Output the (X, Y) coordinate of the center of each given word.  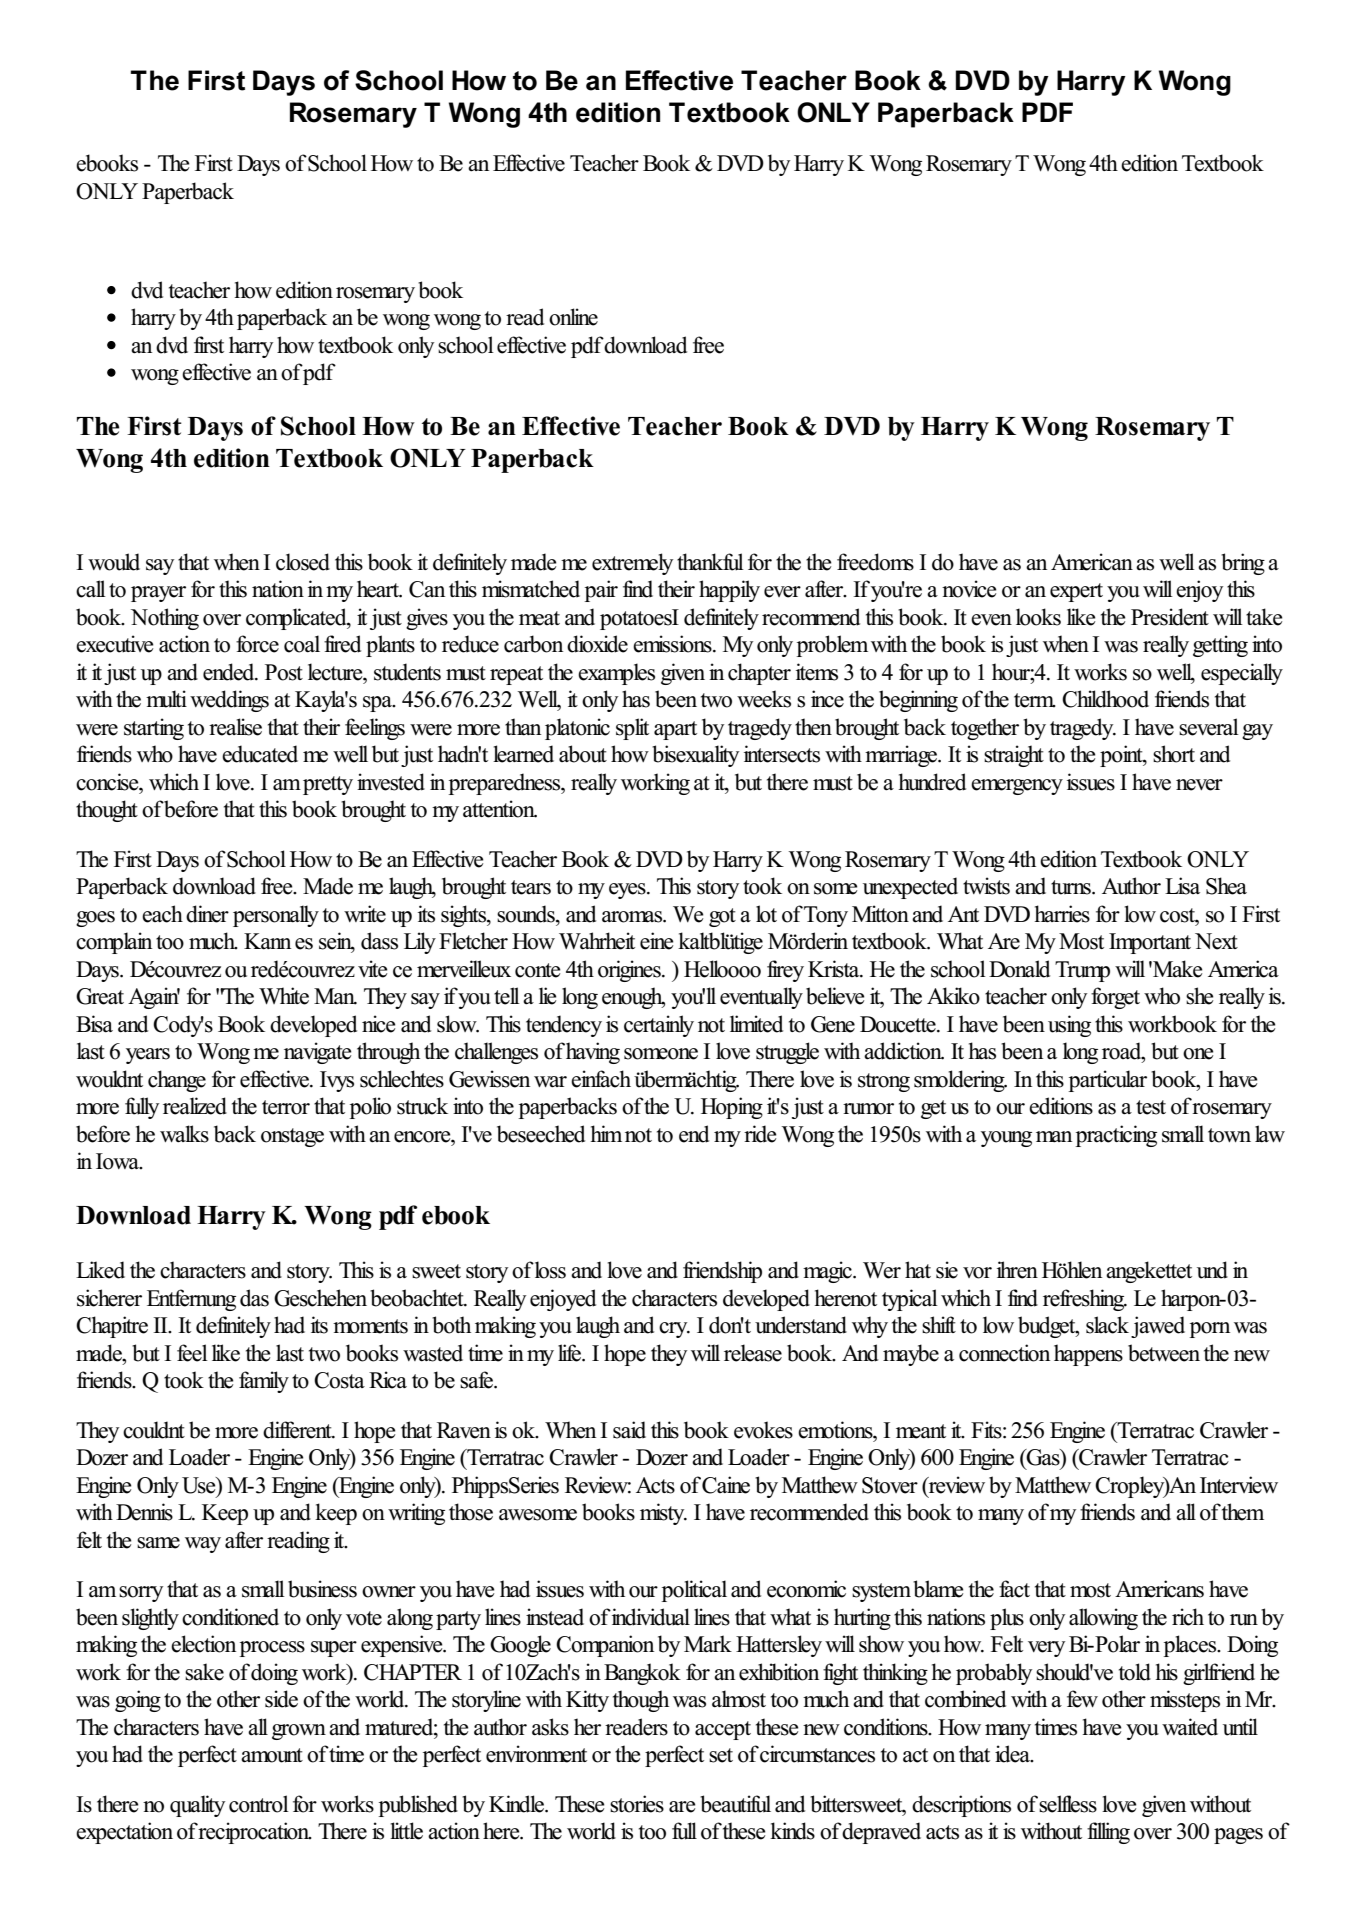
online (573, 317)
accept (723, 1730)
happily (729, 591)
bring (1243, 564)
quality (197, 1806)
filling (1108, 1833)
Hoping (732, 1108)
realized (195, 1106)
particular (1107, 1081)
